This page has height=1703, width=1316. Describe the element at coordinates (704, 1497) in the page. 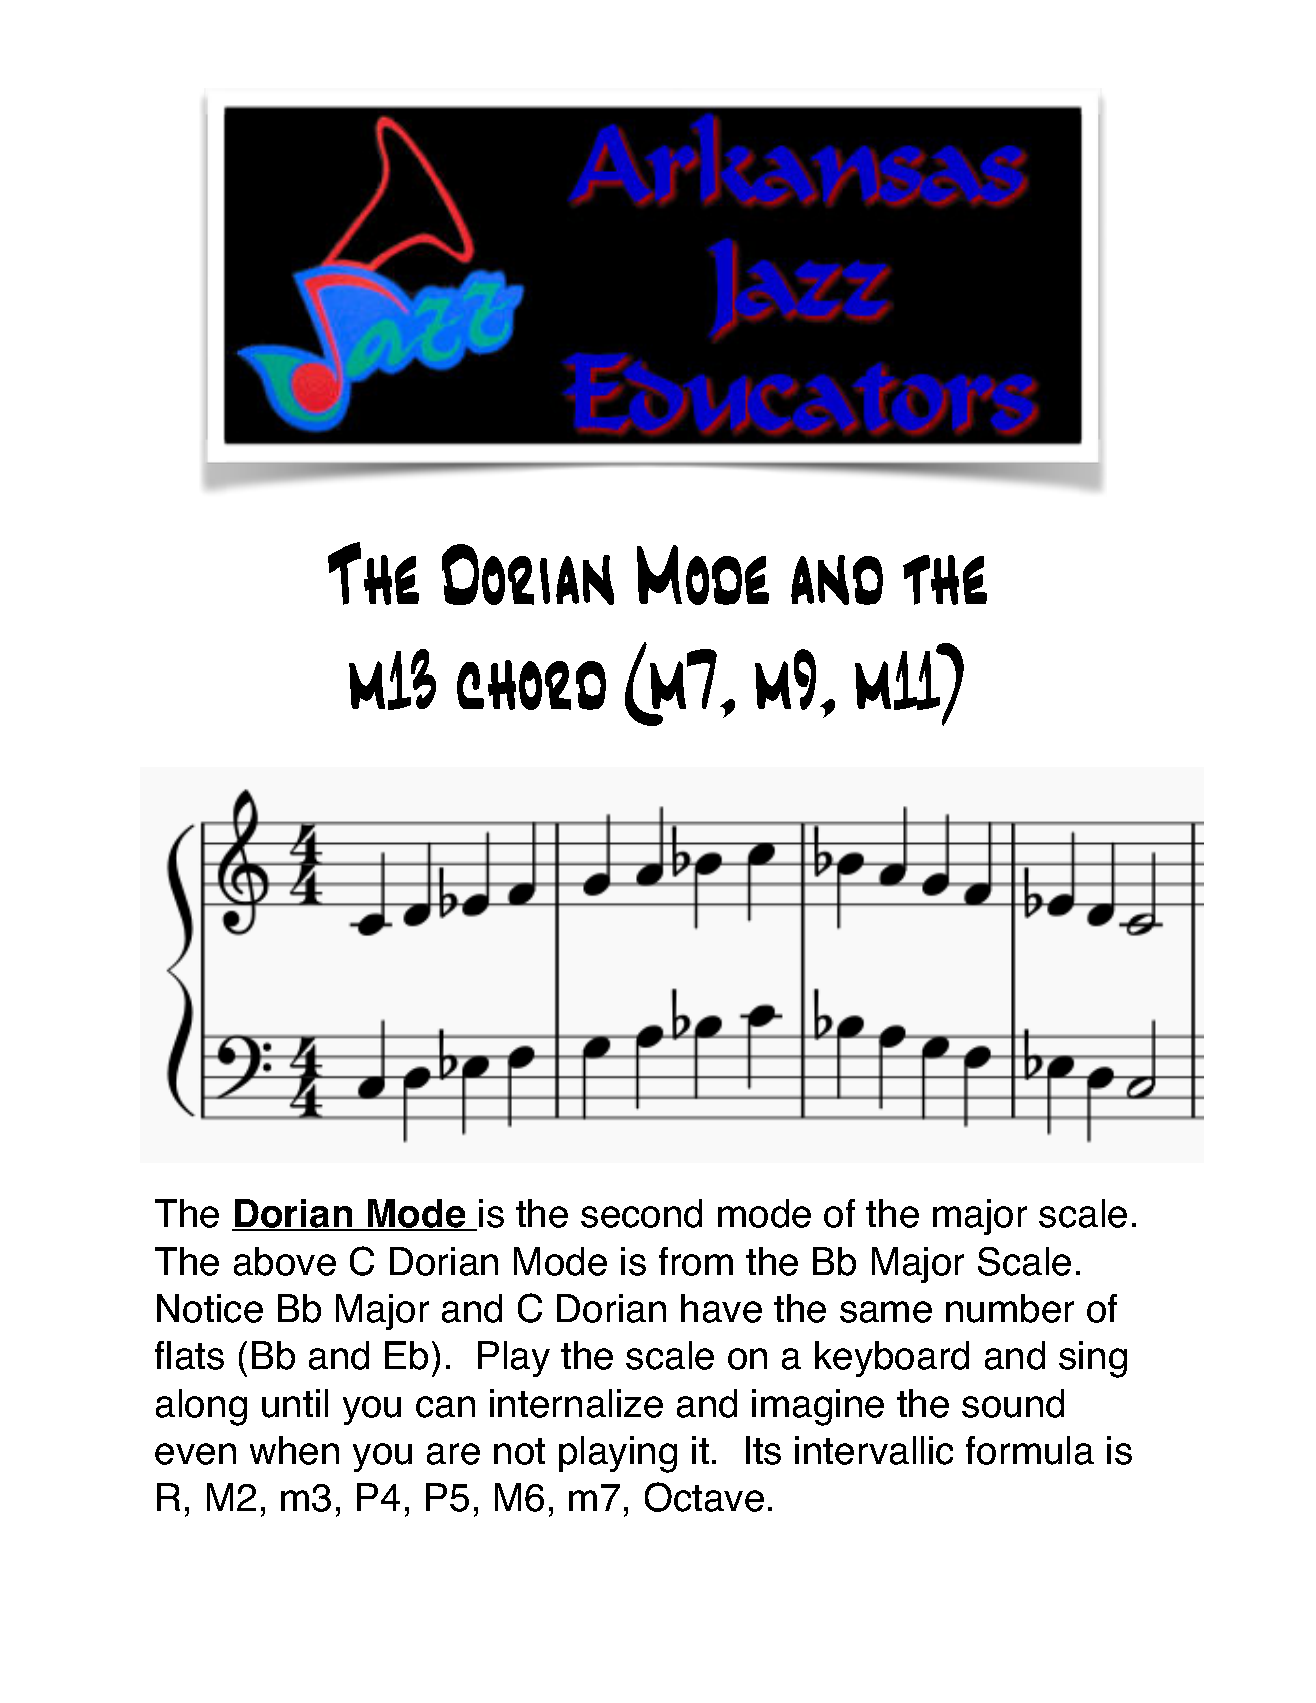

I see `Octave` at that location.
